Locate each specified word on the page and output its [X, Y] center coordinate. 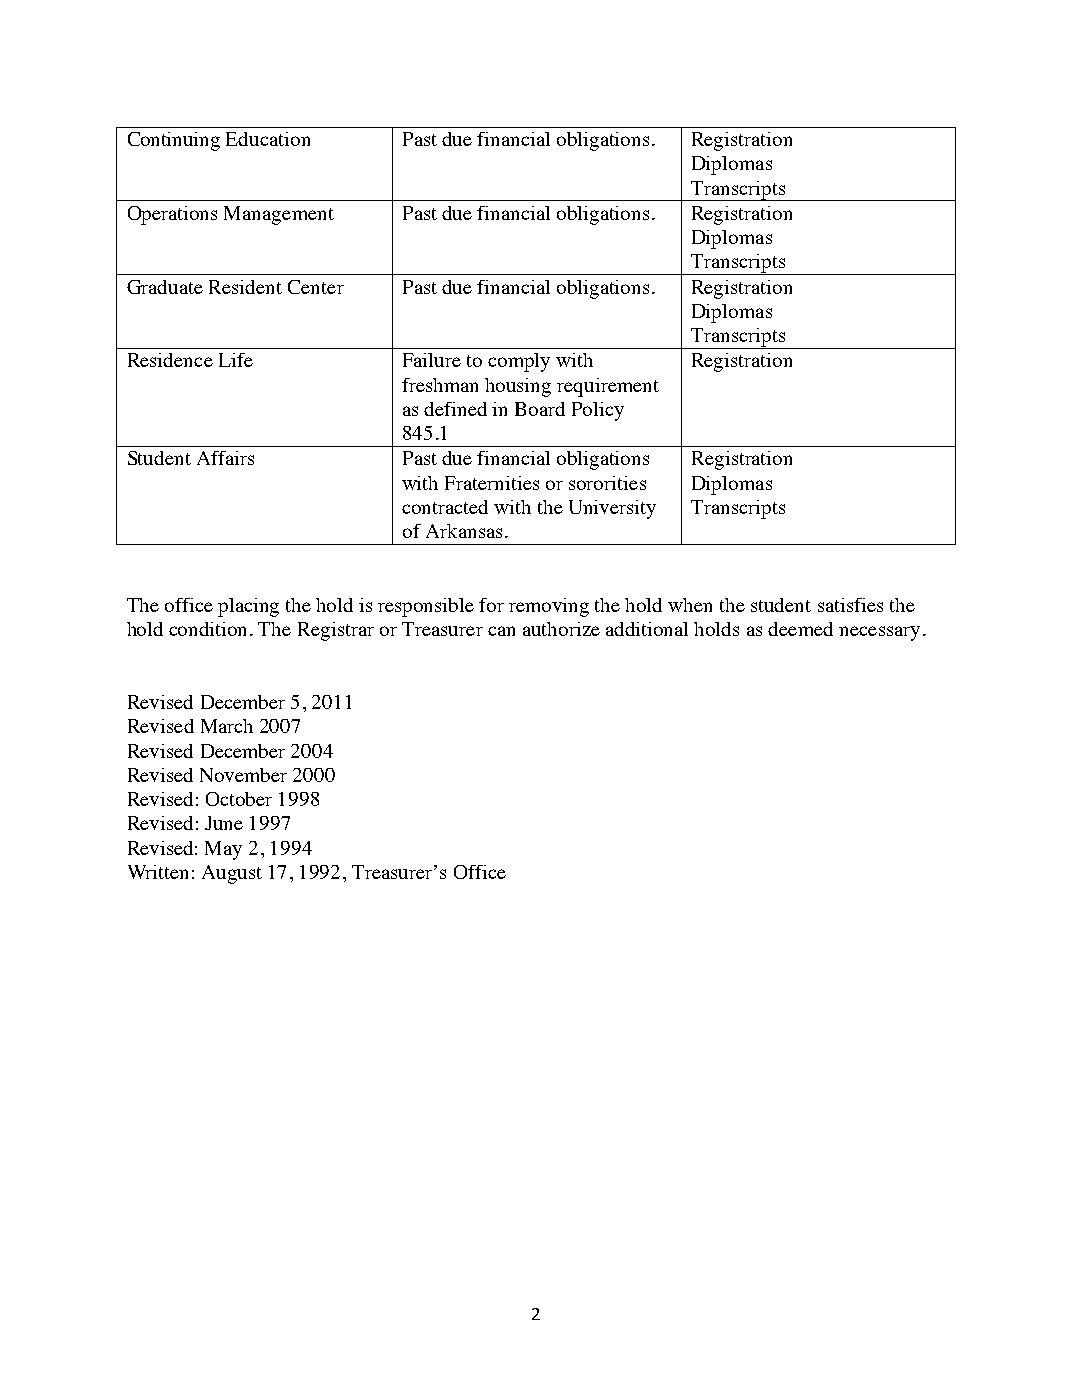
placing [248, 607]
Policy [598, 411]
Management [279, 215]
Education [268, 139]
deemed [800, 629]
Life [236, 360]
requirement [608, 387]
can [501, 631]
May [223, 850]
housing [518, 387]
